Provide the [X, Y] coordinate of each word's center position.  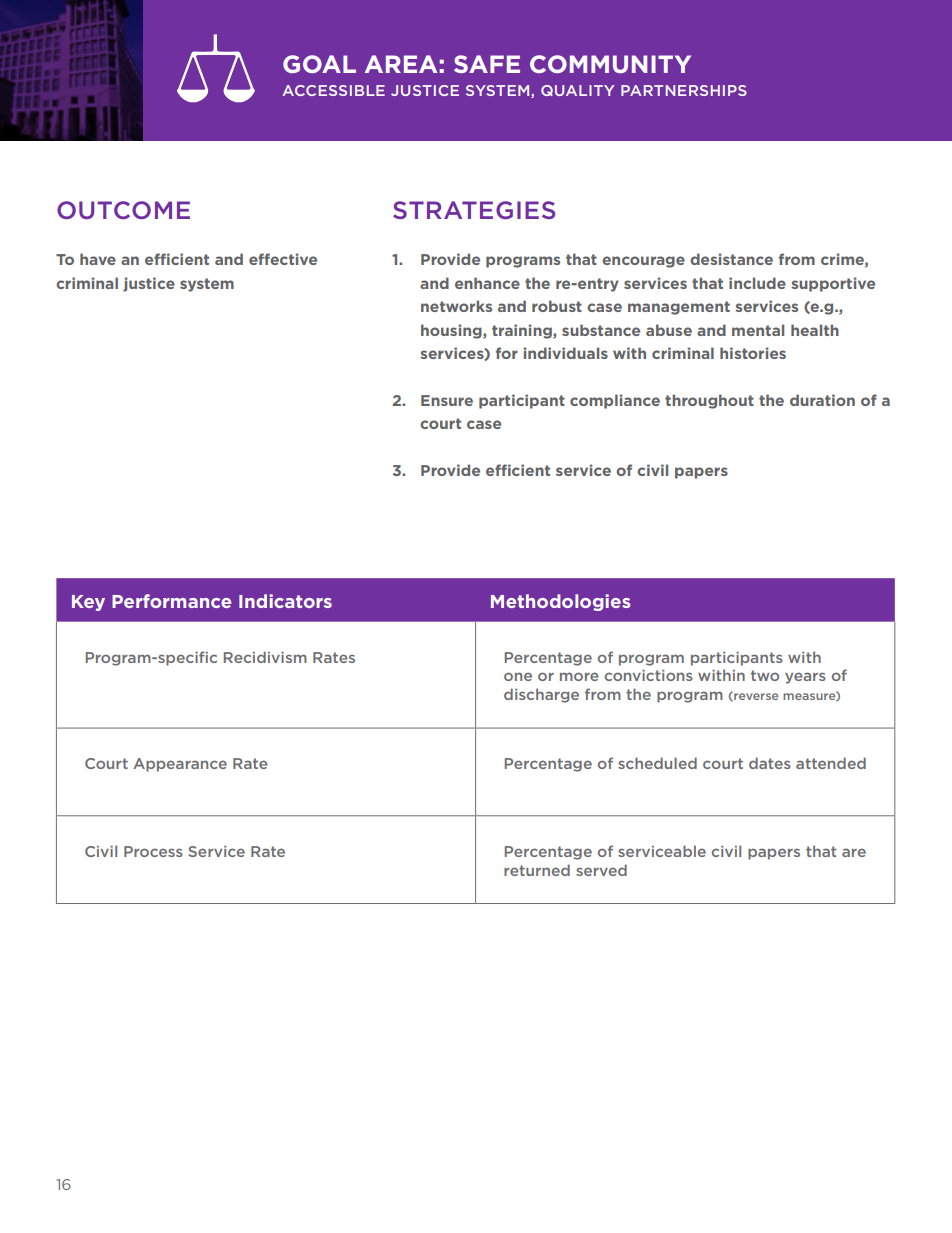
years [805, 678]
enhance [487, 283]
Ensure [447, 400]
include [757, 283]
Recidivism [265, 657]
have [98, 259]
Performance [172, 601]
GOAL [319, 64]
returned [537, 870]
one [518, 676]
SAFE [487, 64]
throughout [709, 401]
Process [153, 851]
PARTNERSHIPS [684, 90]
